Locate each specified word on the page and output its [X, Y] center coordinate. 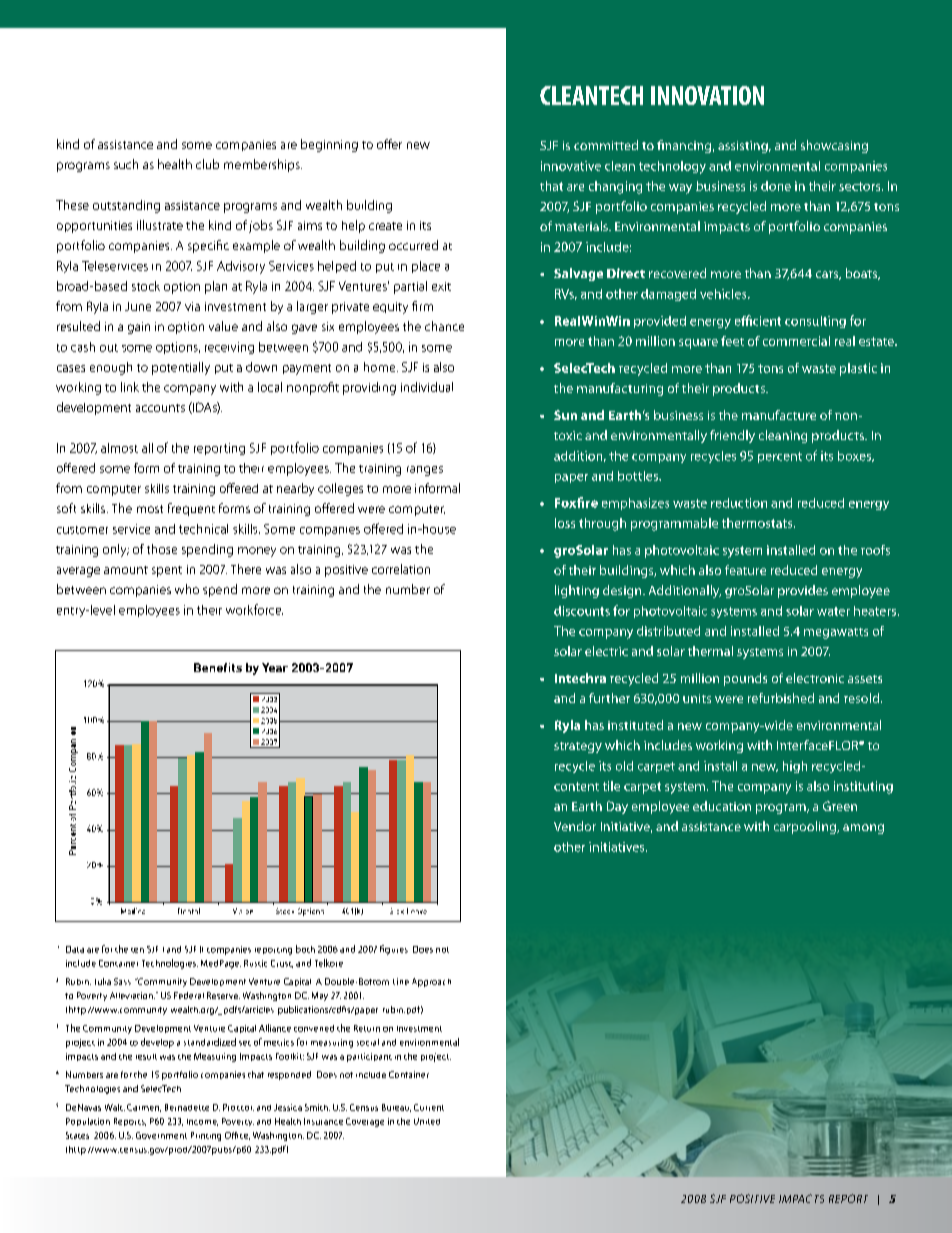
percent [780, 457]
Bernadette [187, 1107]
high [795, 767]
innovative [571, 166]
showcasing [834, 146]
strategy [578, 747]
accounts [160, 408]
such [126, 164]
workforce [254, 609]
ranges [425, 471]
